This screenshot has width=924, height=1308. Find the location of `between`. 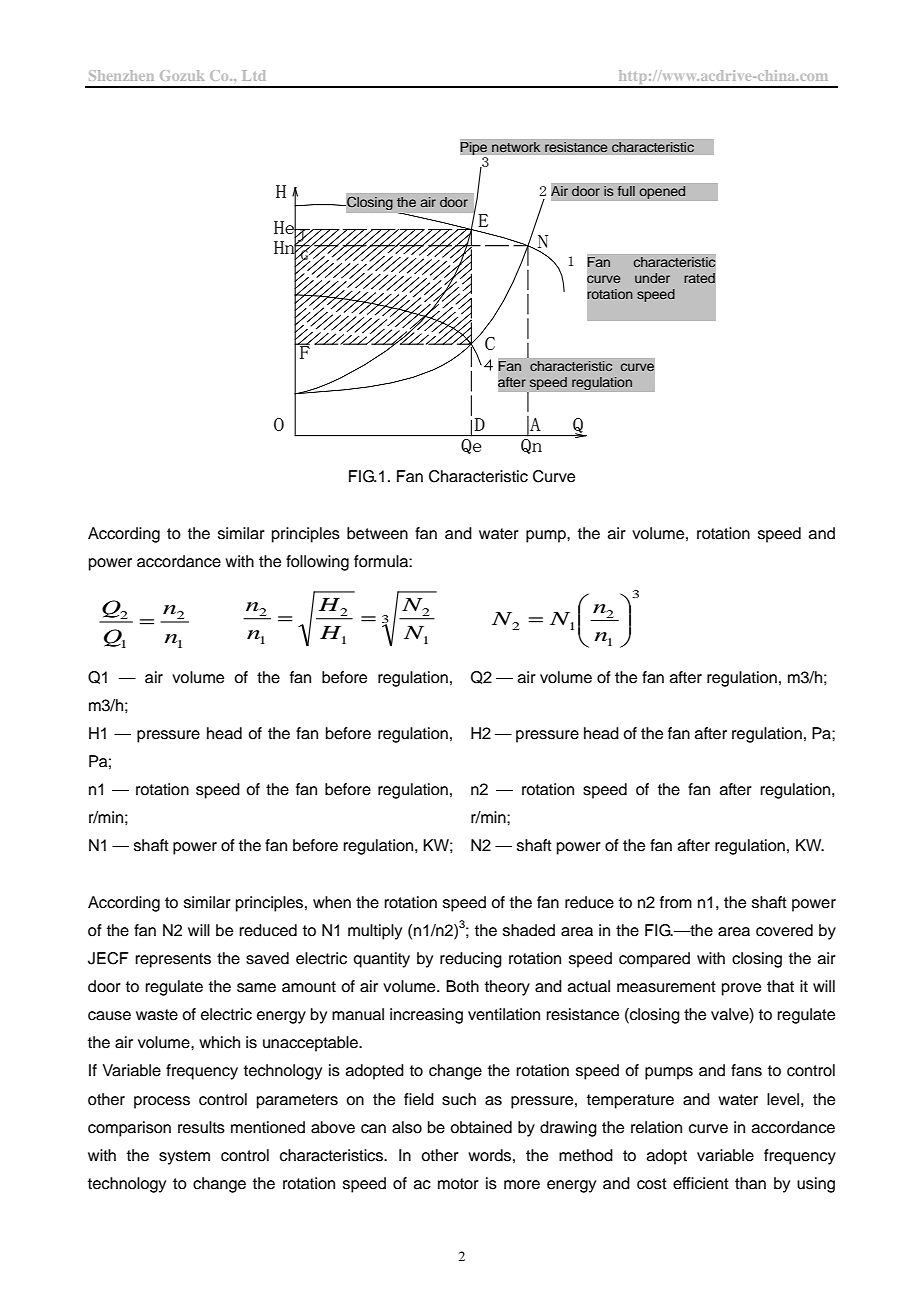

between is located at coordinates (377, 533).
